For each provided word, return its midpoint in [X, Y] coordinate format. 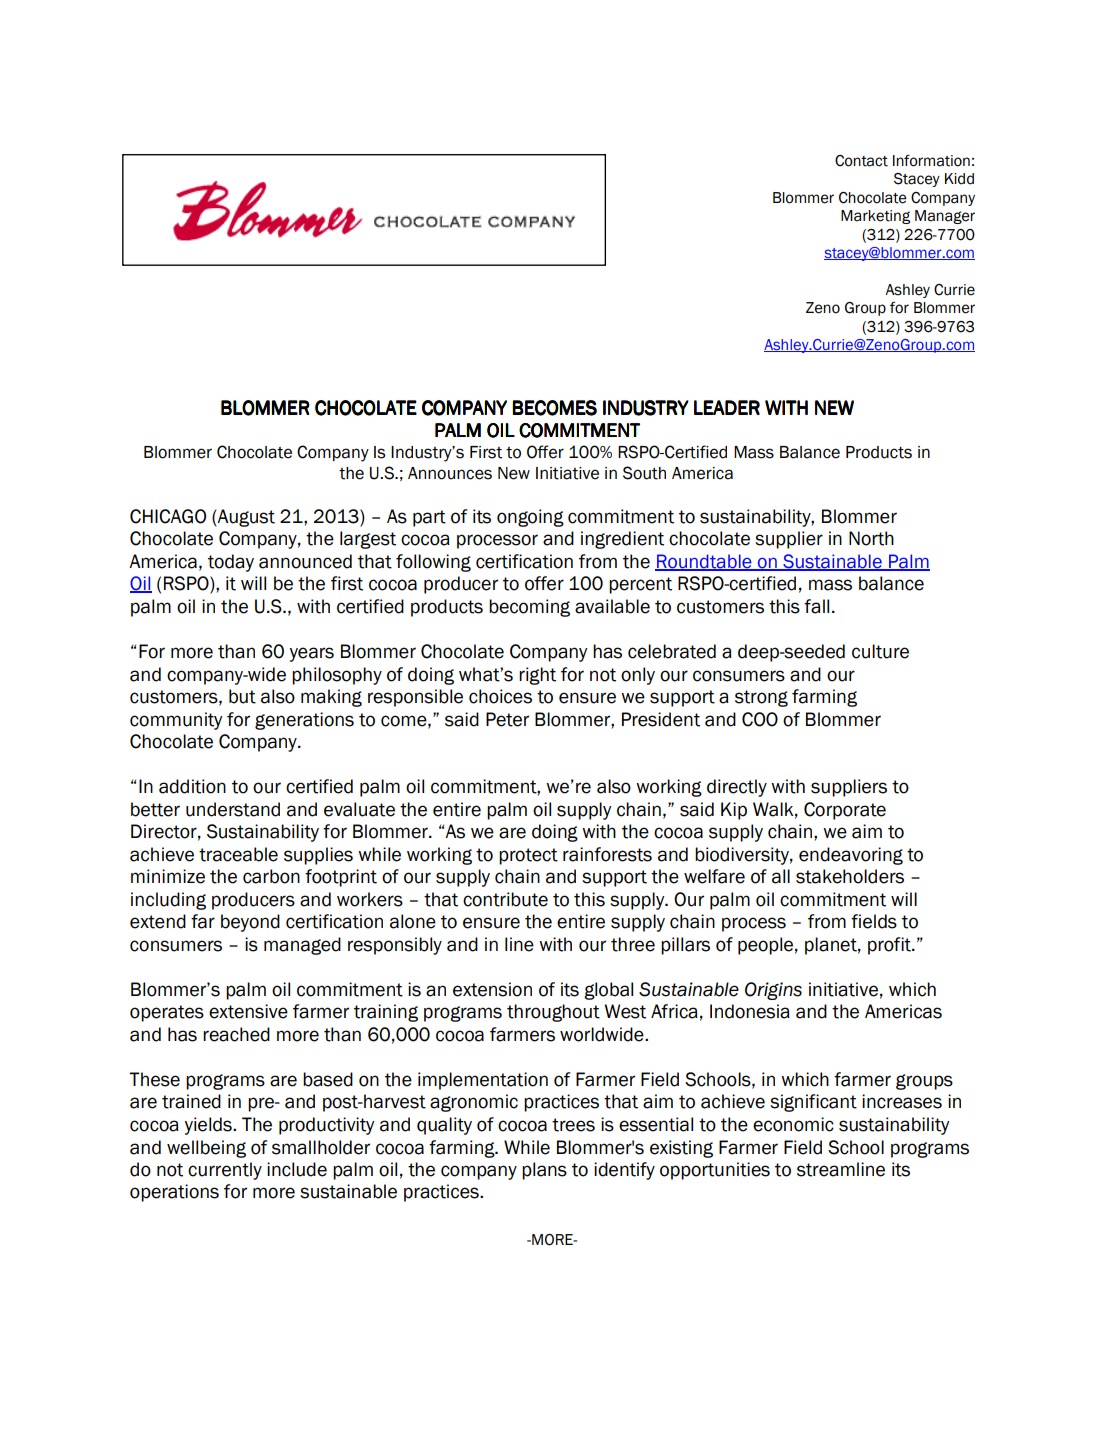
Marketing [875, 217]
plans [544, 1171]
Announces [450, 473]
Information [931, 161]
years [312, 654]
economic [793, 1124]
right [537, 676]
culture [880, 651]
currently [225, 1171]
